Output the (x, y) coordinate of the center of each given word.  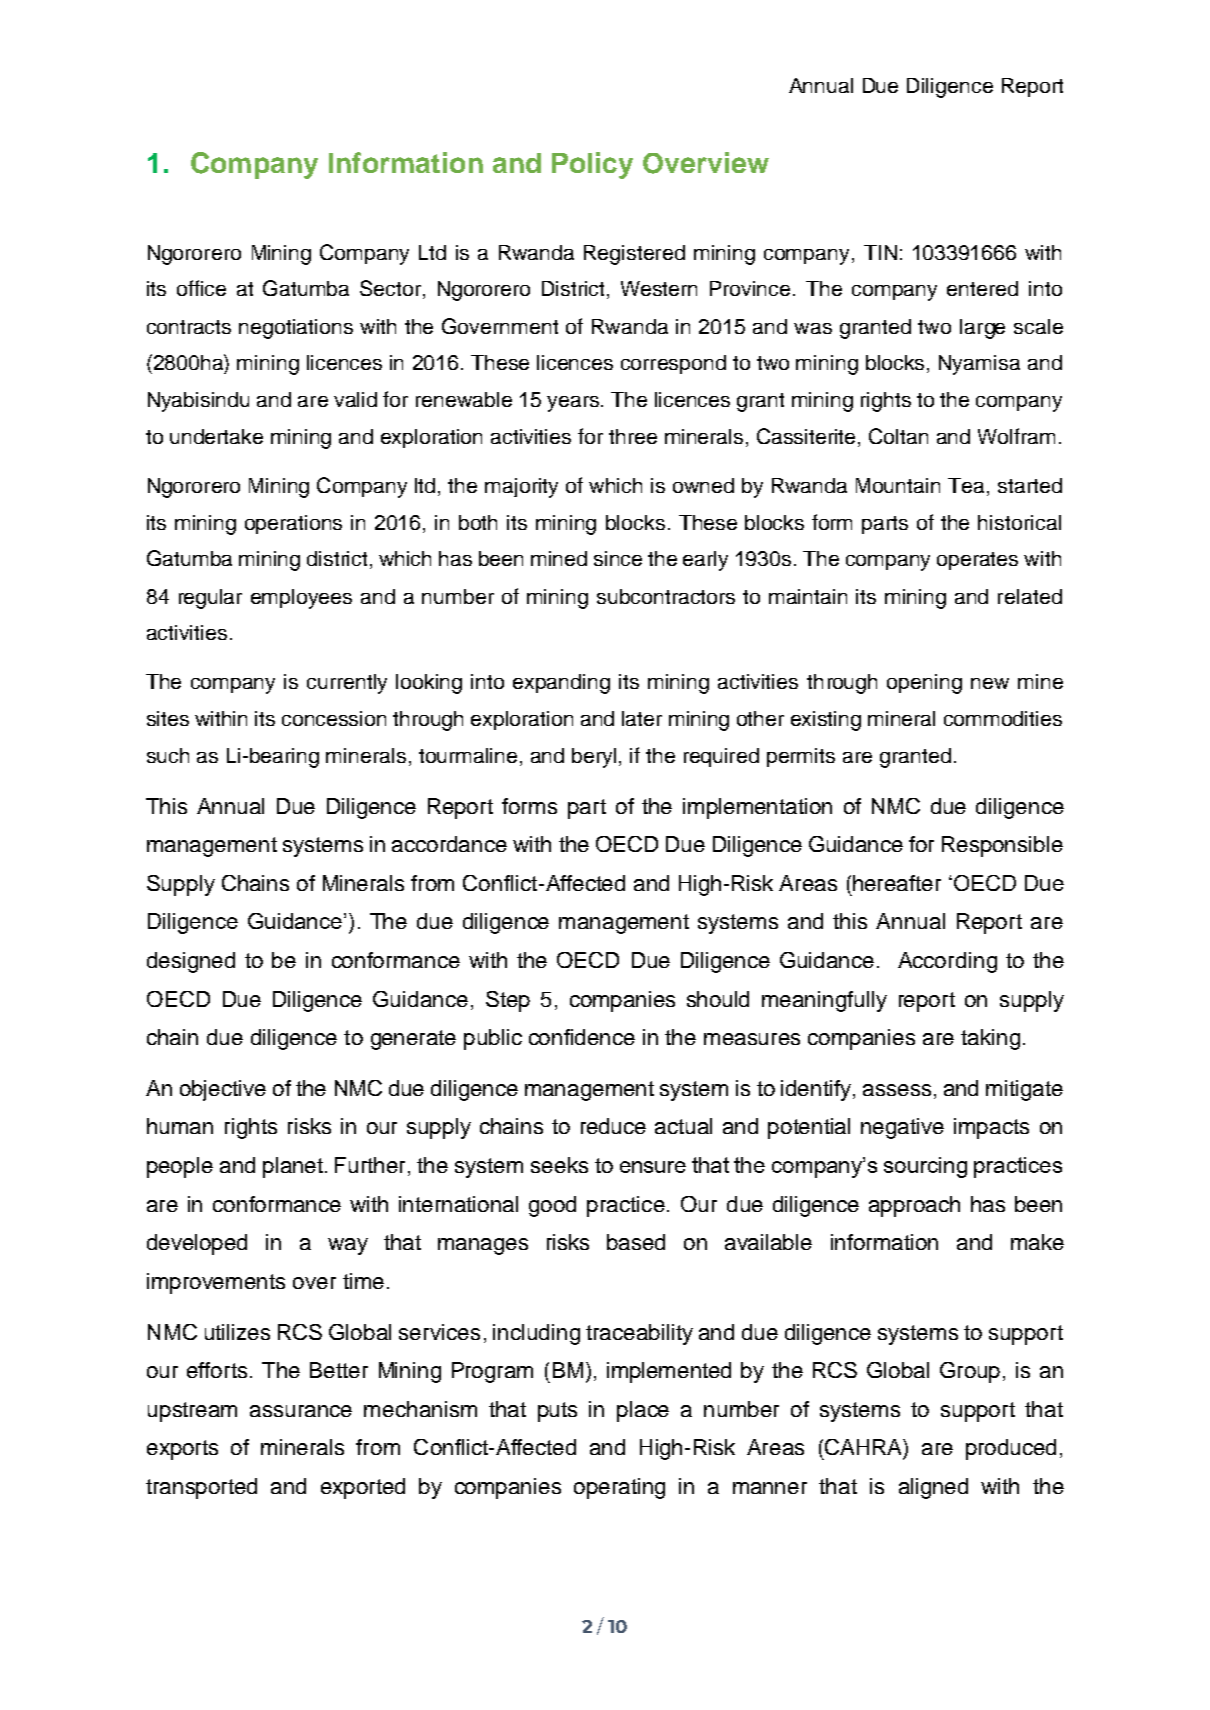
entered (982, 288)
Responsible (1002, 846)
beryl (594, 758)
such (168, 755)
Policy (592, 165)
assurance (301, 1411)
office (201, 288)
